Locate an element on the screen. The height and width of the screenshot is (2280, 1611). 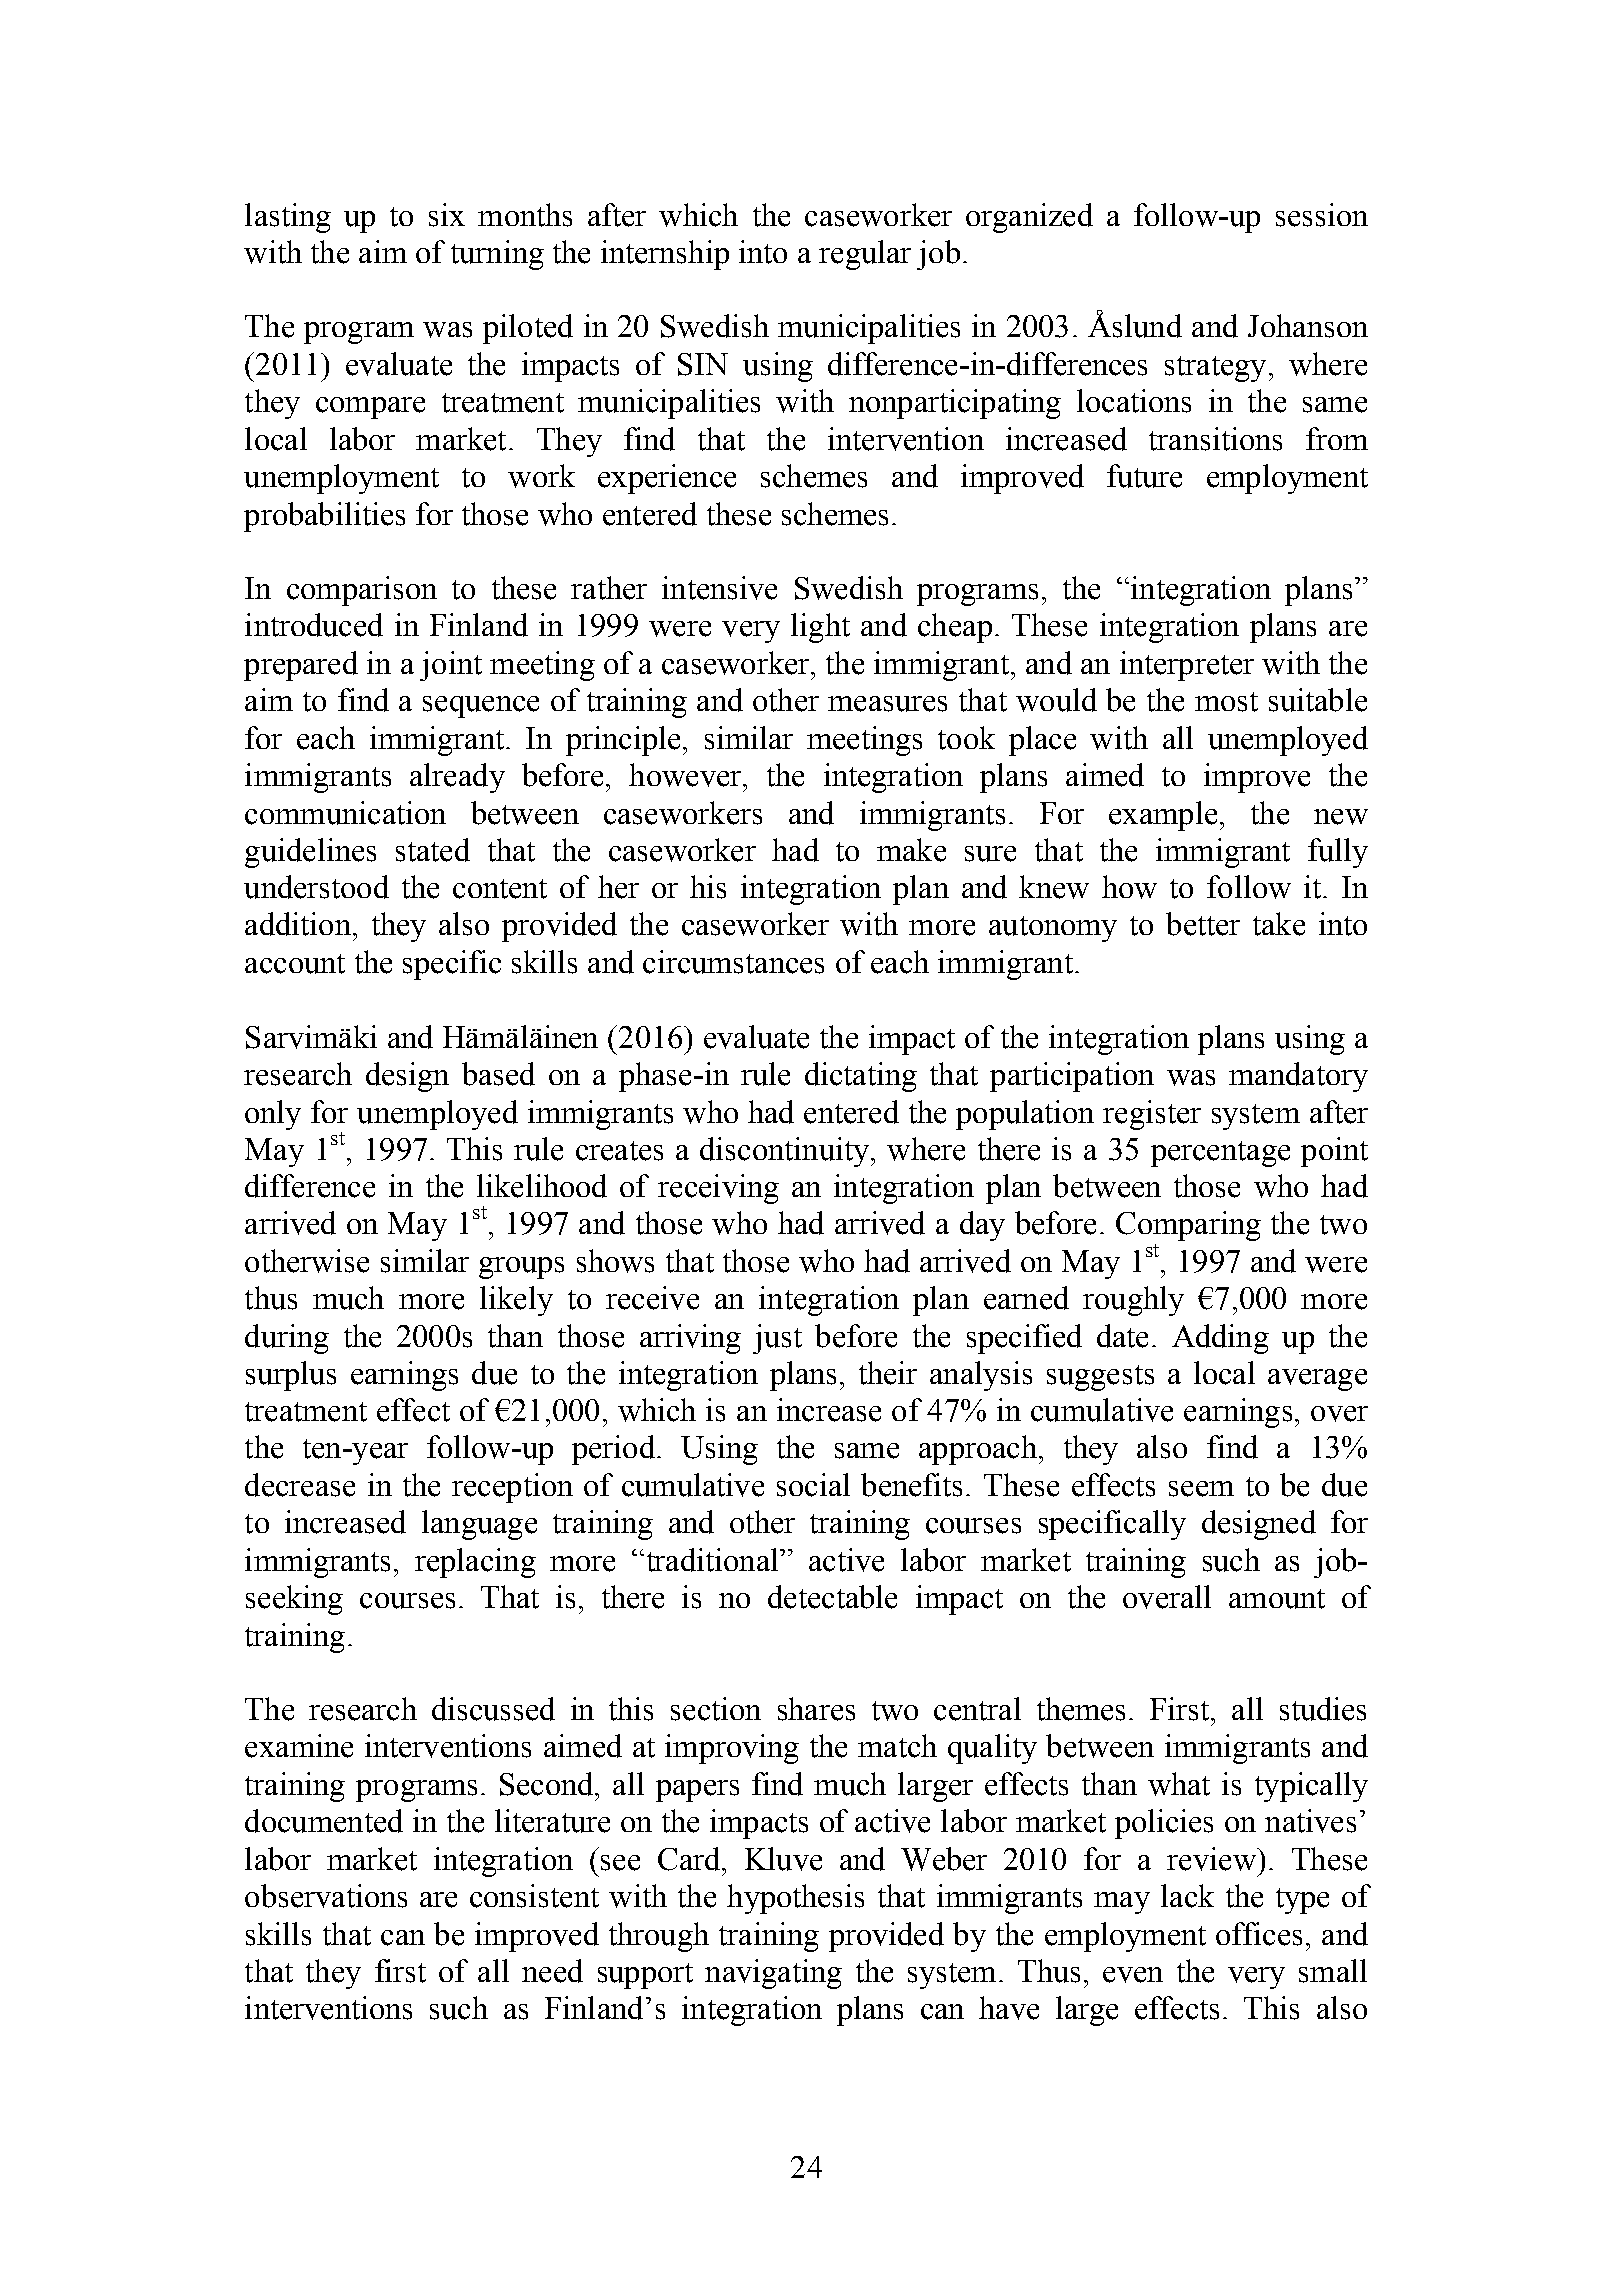
observations is located at coordinates (326, 1896).
